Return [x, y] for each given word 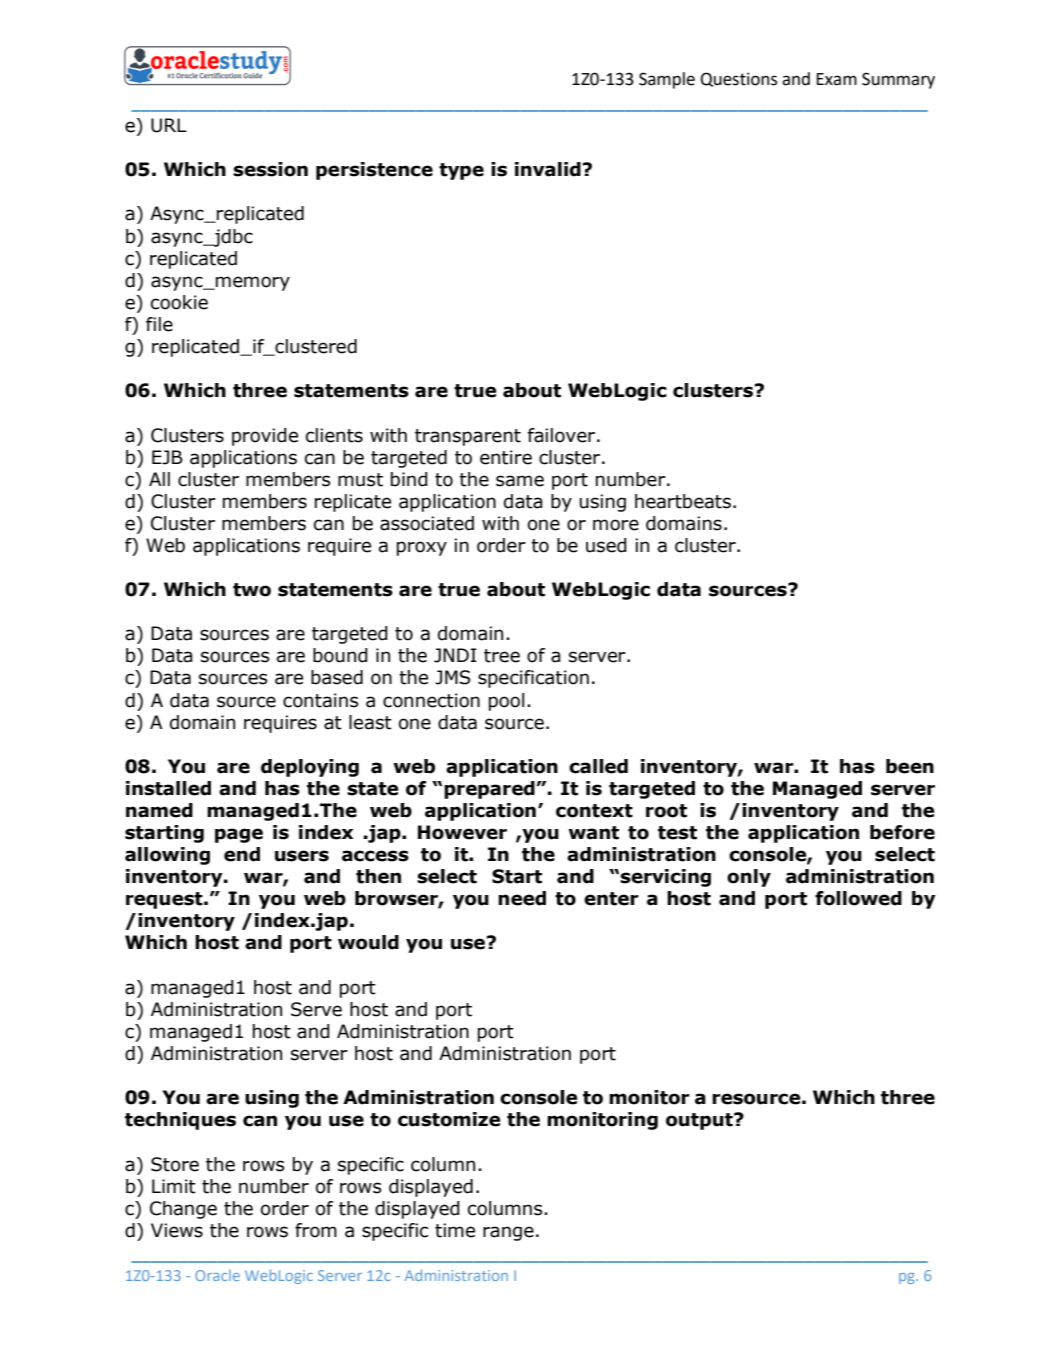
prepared [490, 790]
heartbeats [683, 501]
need [522, 898]
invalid [548, 169]
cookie [179, 302]
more [616, 525]
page [239, 835]
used [606, 545]
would [368, 942]
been [910, 766]
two [252, 590]
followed [858, 898]
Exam [837, 79]
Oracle [217, 1275]
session [270, 169]
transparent [468, 437]
